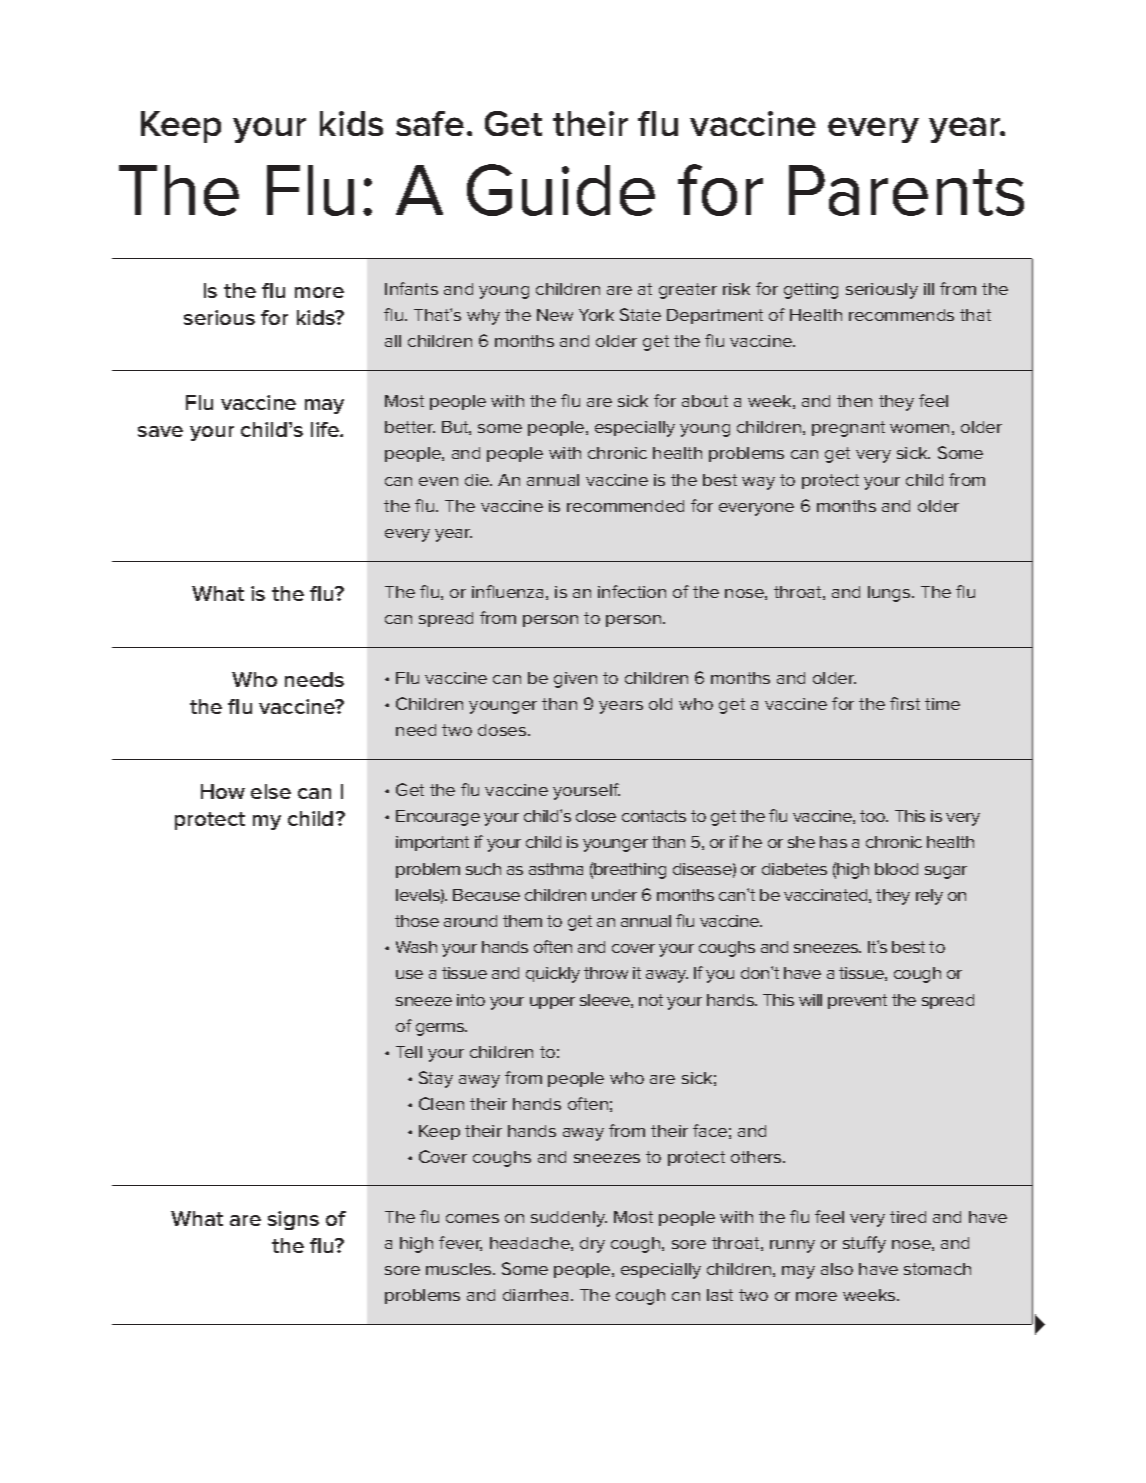 The image size is (1146, 1483). I want to click on else, so click(271, 791).
